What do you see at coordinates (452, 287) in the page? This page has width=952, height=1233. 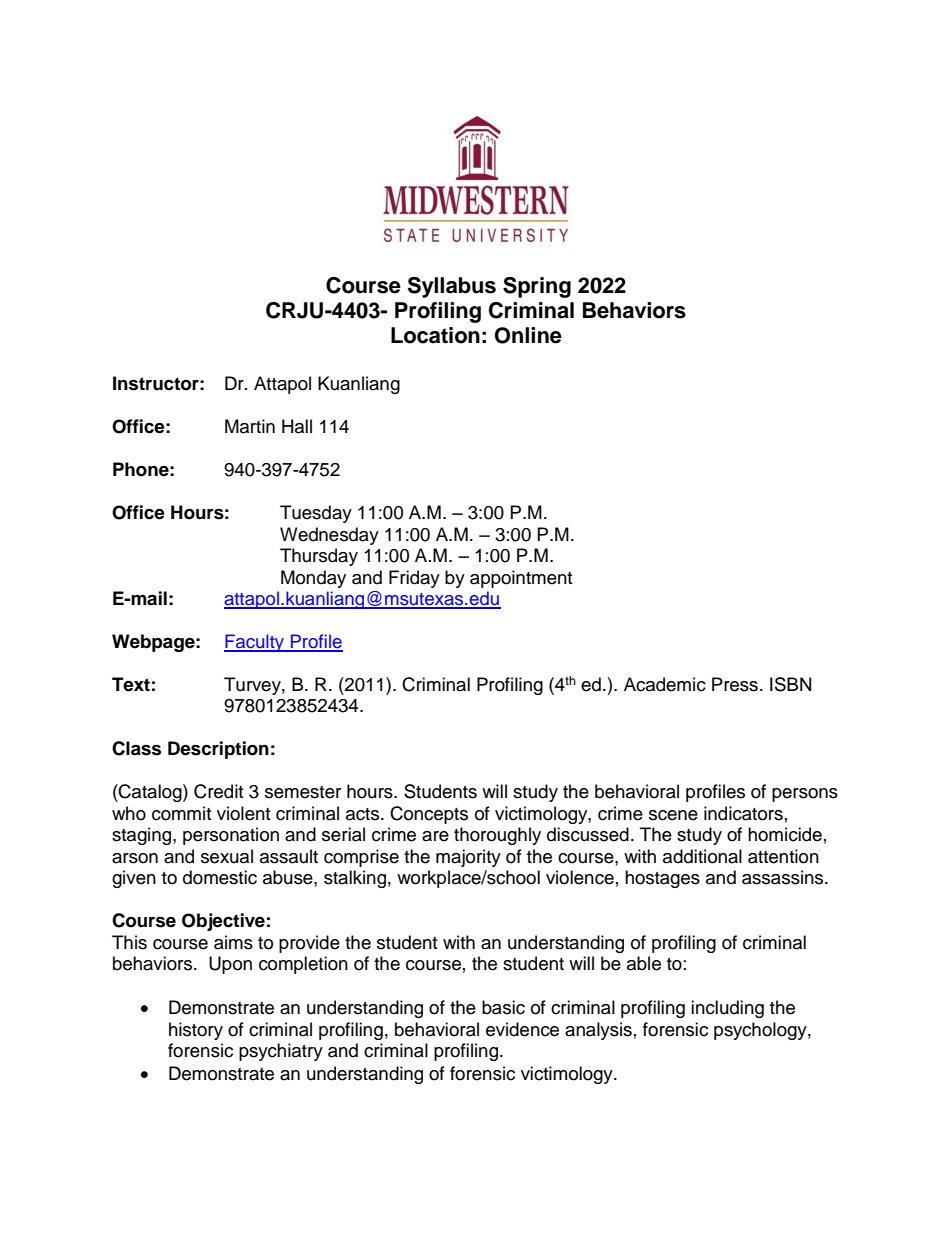 I see `Syllabus` at bounding box center [452, 287].
